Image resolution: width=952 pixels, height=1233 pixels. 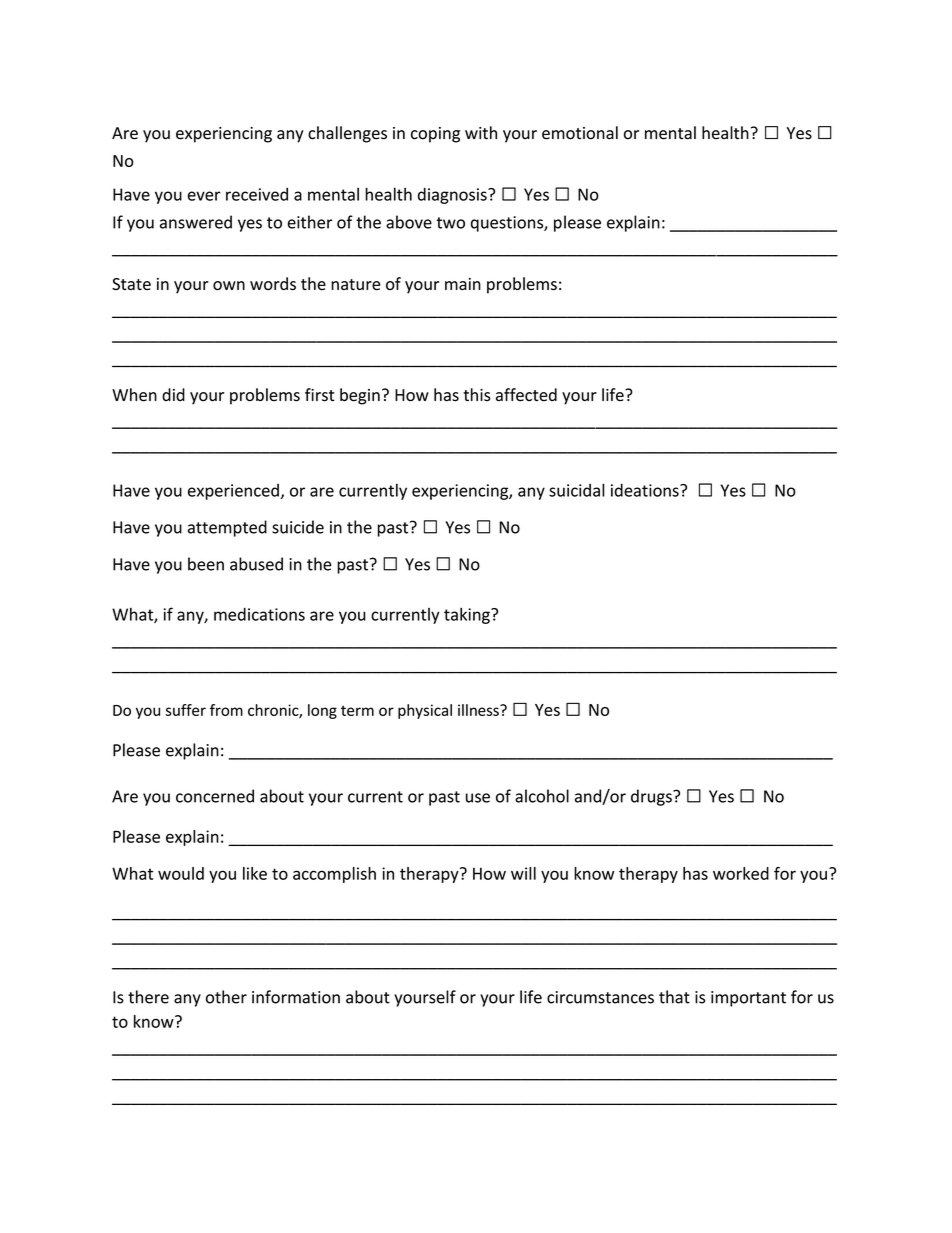 What do you see at coordinates (652, 797) in the screenshot?
I see `drugs` at bounding box center [652, 797].
